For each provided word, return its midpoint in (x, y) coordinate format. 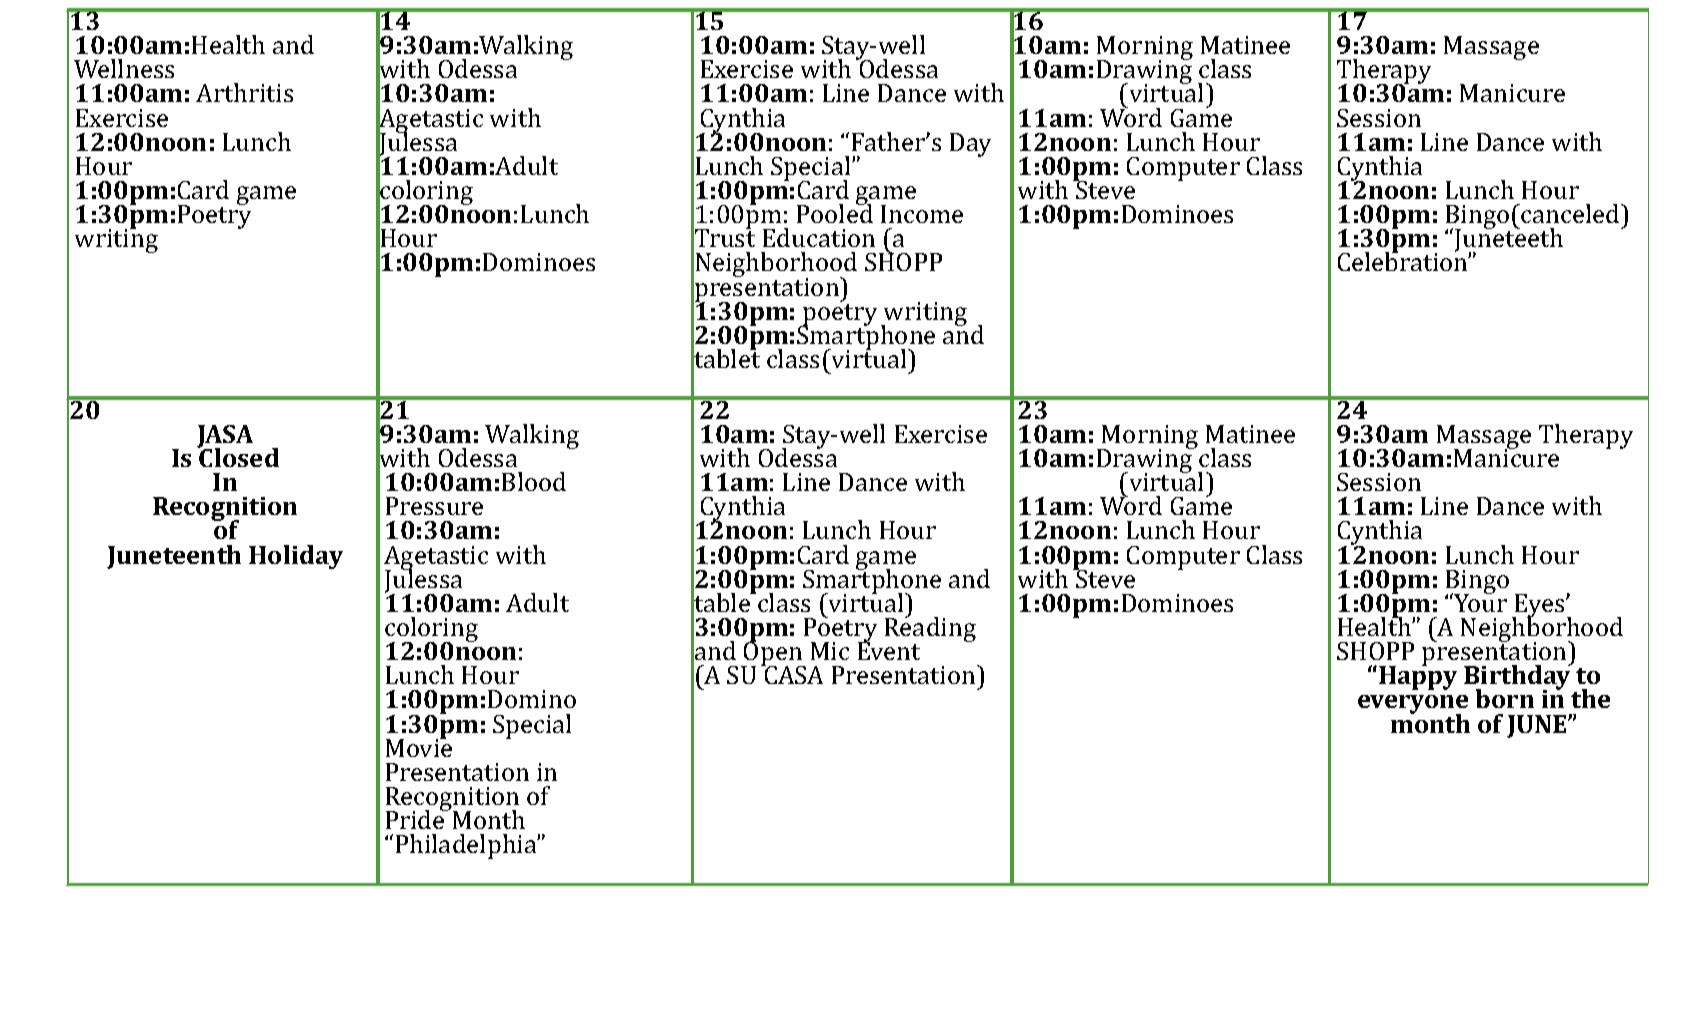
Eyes (1540, 607)
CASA (792, 674)
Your (1479, 602)
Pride (416, 818)
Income (922, 214)
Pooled (835, 212)
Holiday (296, 557)
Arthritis (244, 92)
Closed (238, 456)
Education (819, 237)
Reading (930, 630)
